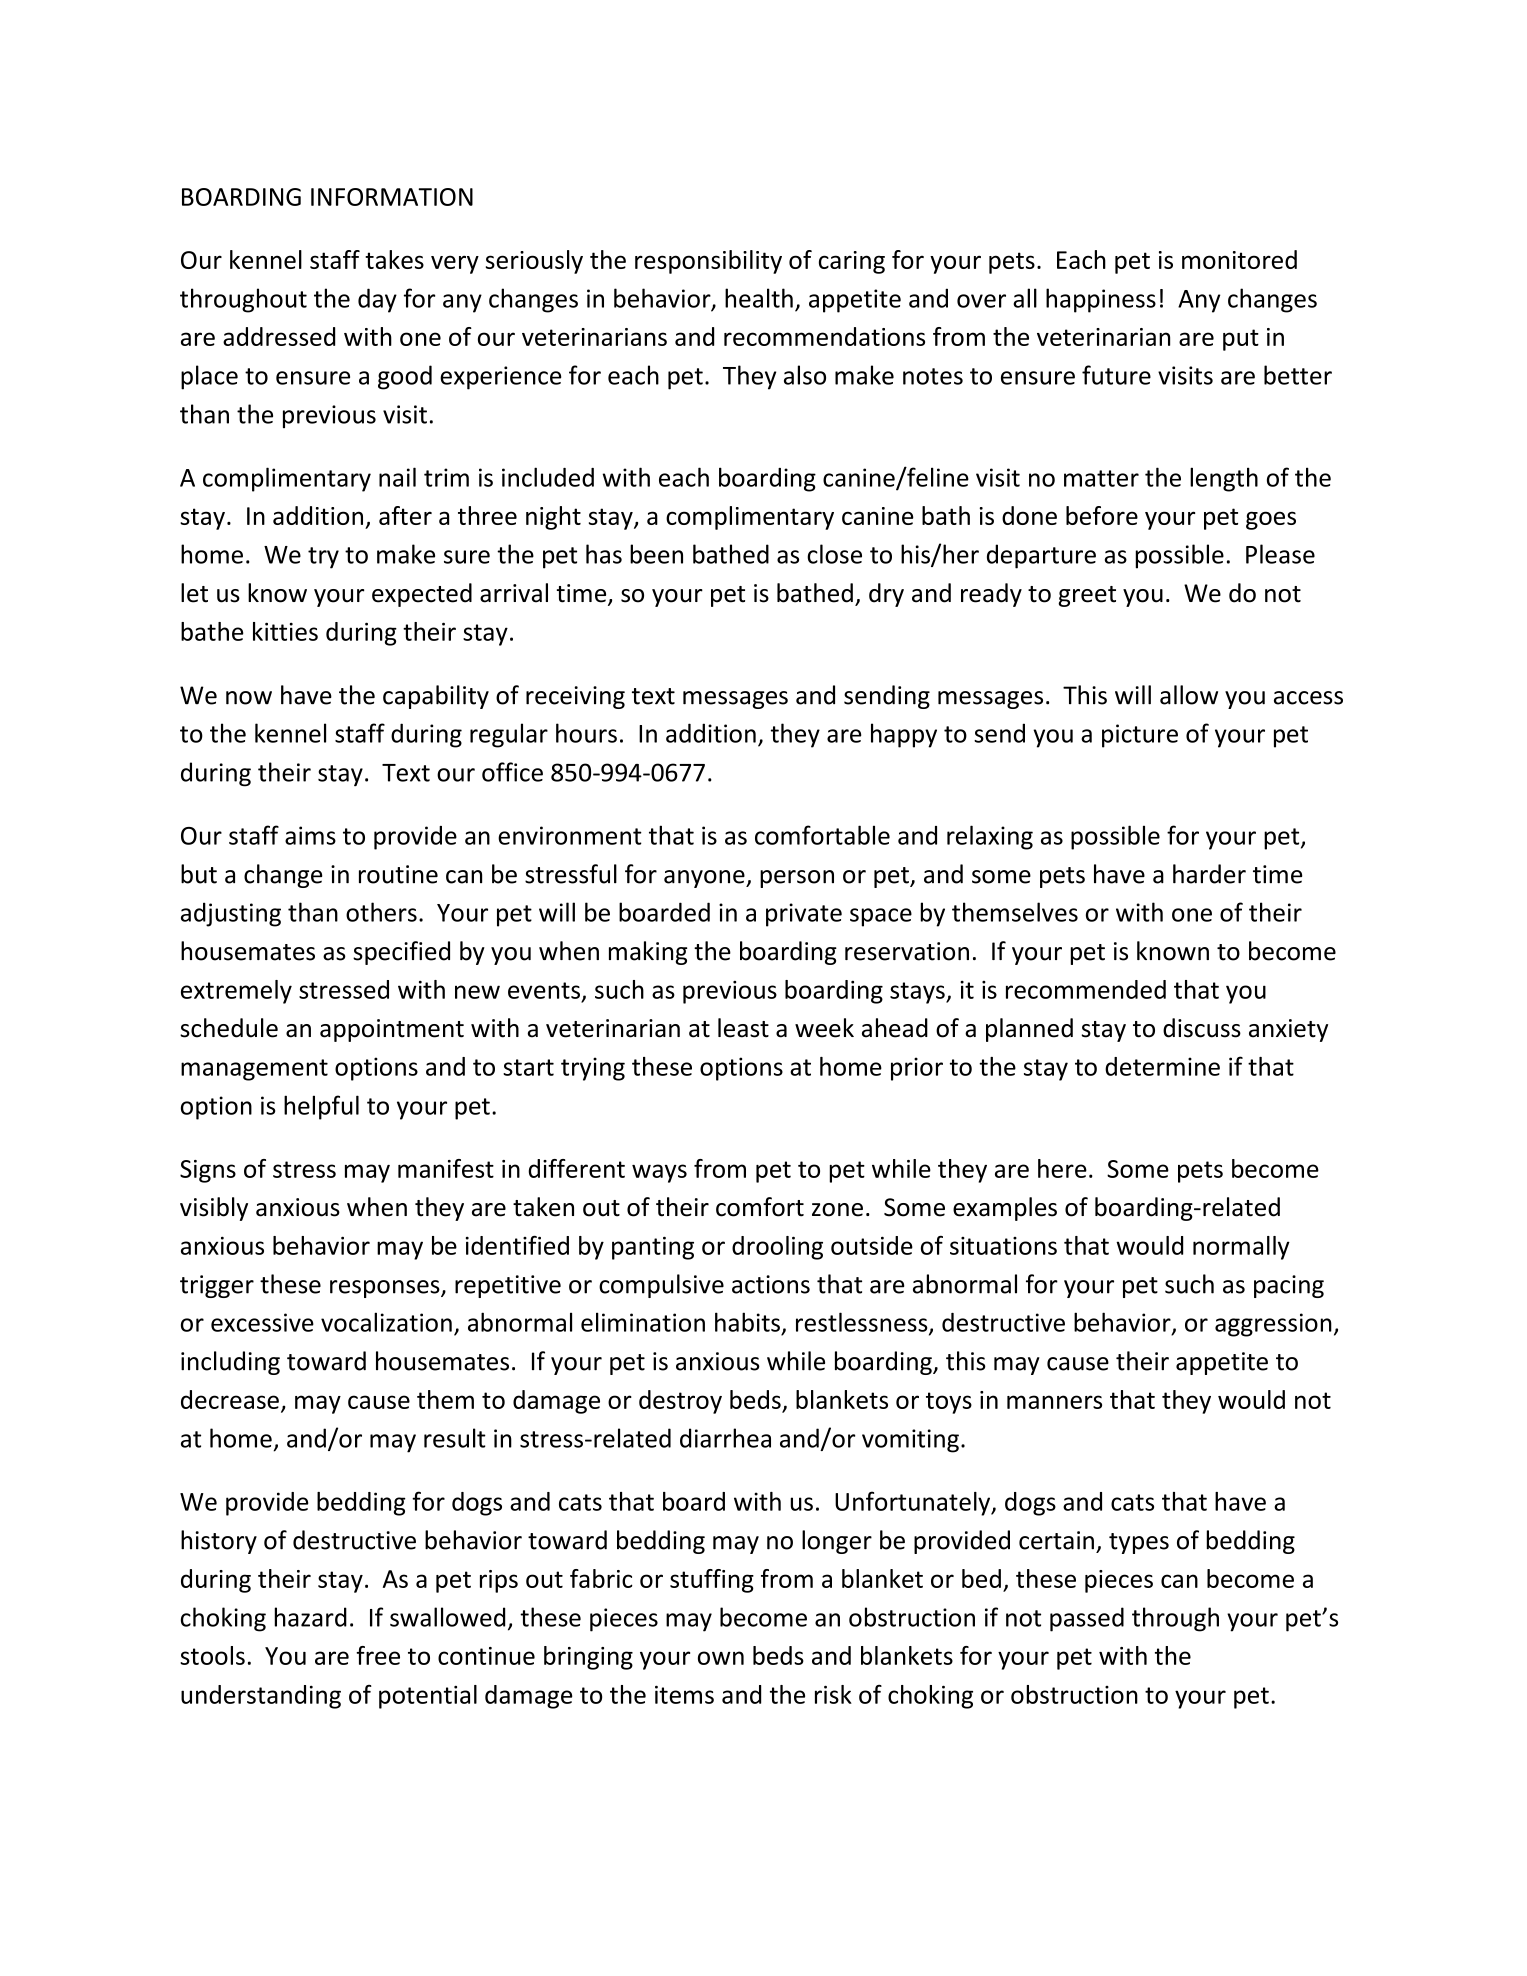  Describe the element at coordinates (1087, 596) in the screenshot. I see `greet` at that location.
